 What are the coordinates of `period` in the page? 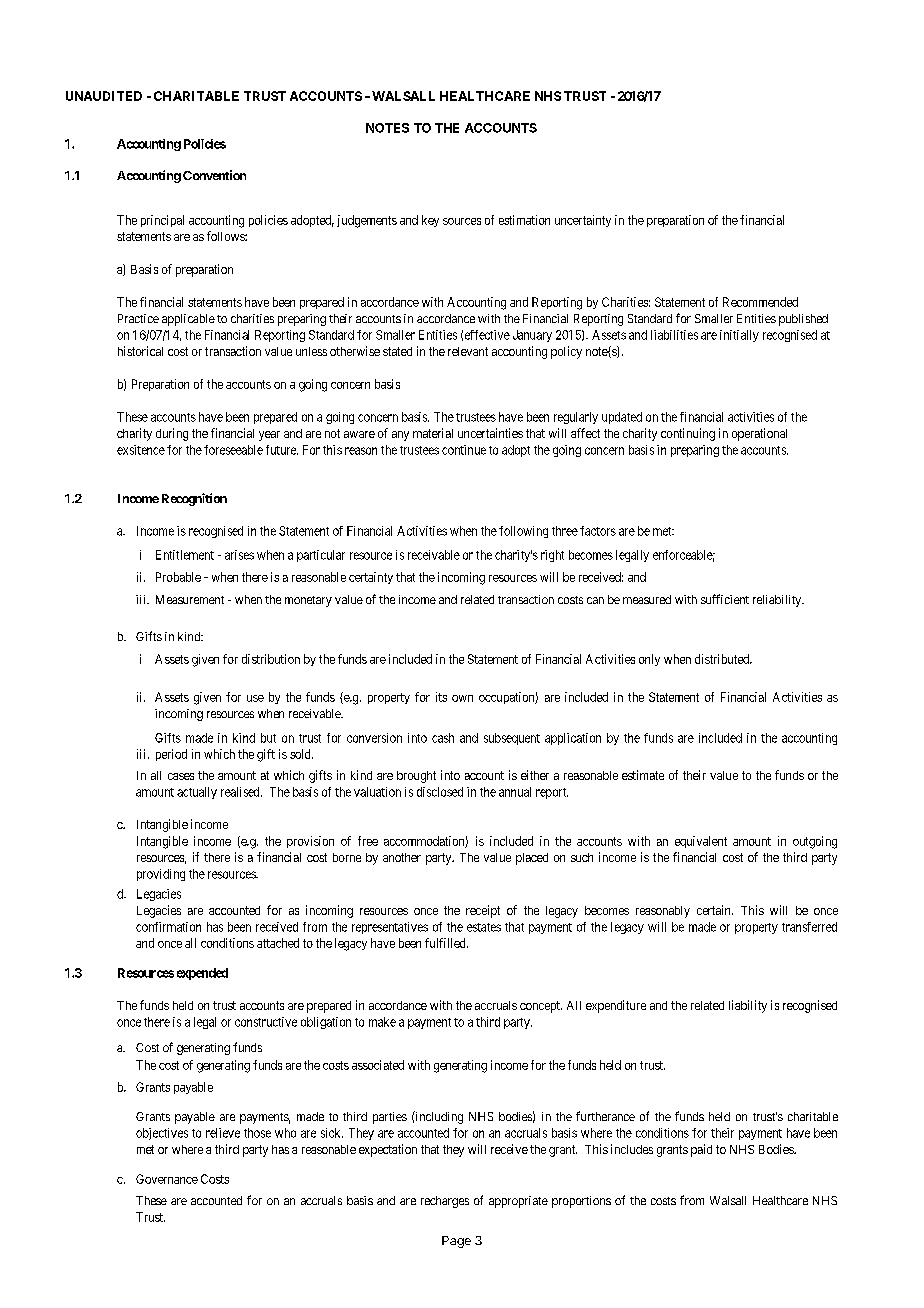 It's located at (171, 755).
